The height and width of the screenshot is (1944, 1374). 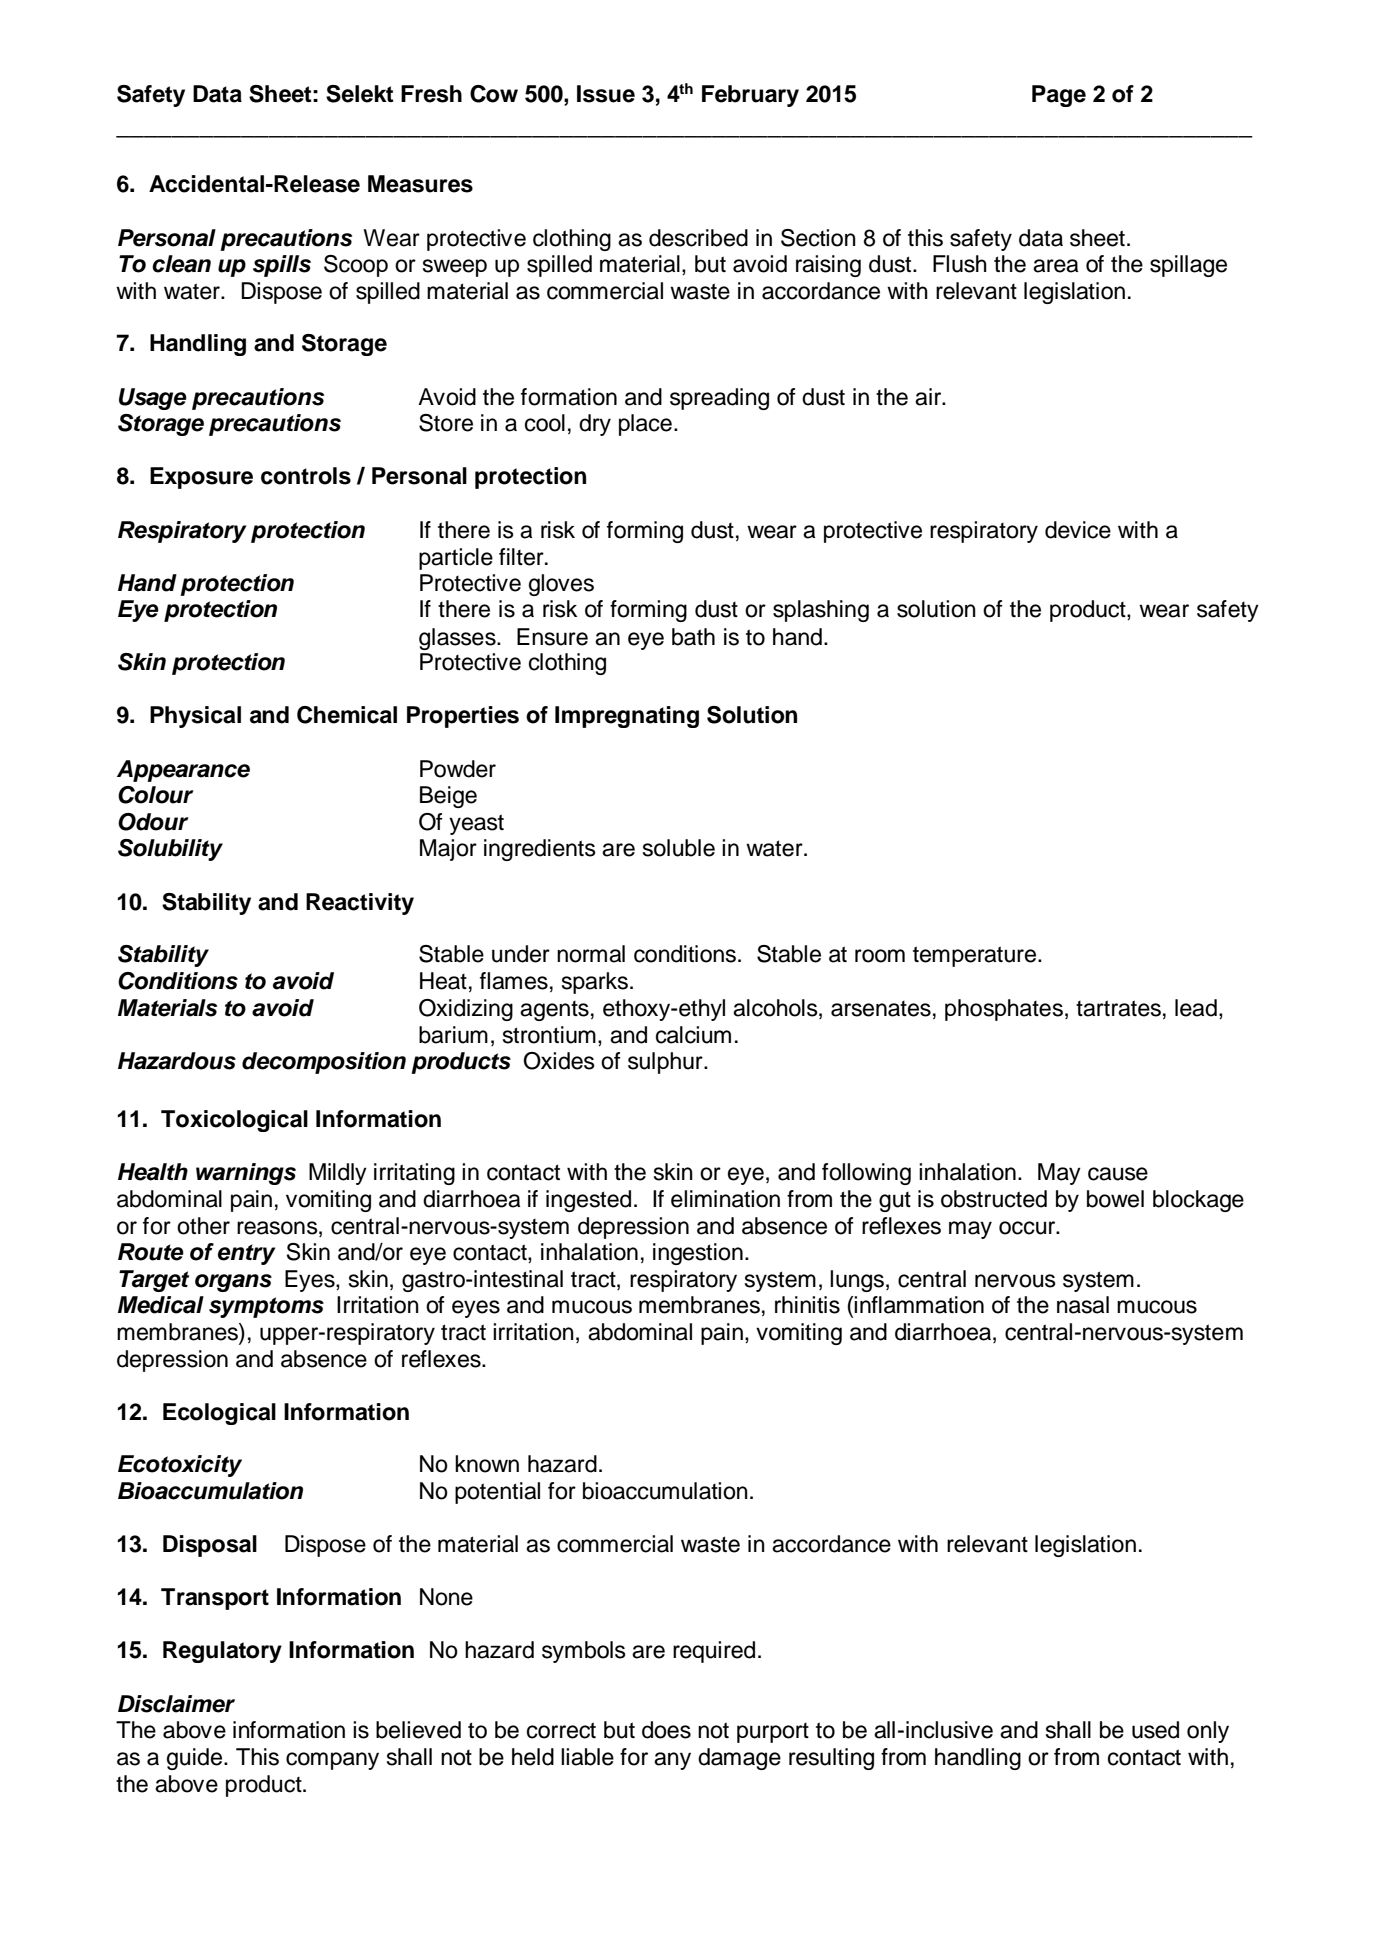 What do you see at coordinates (1078, 530) in the screenshot?
I see `device` at bounding box center [1078, 530].
